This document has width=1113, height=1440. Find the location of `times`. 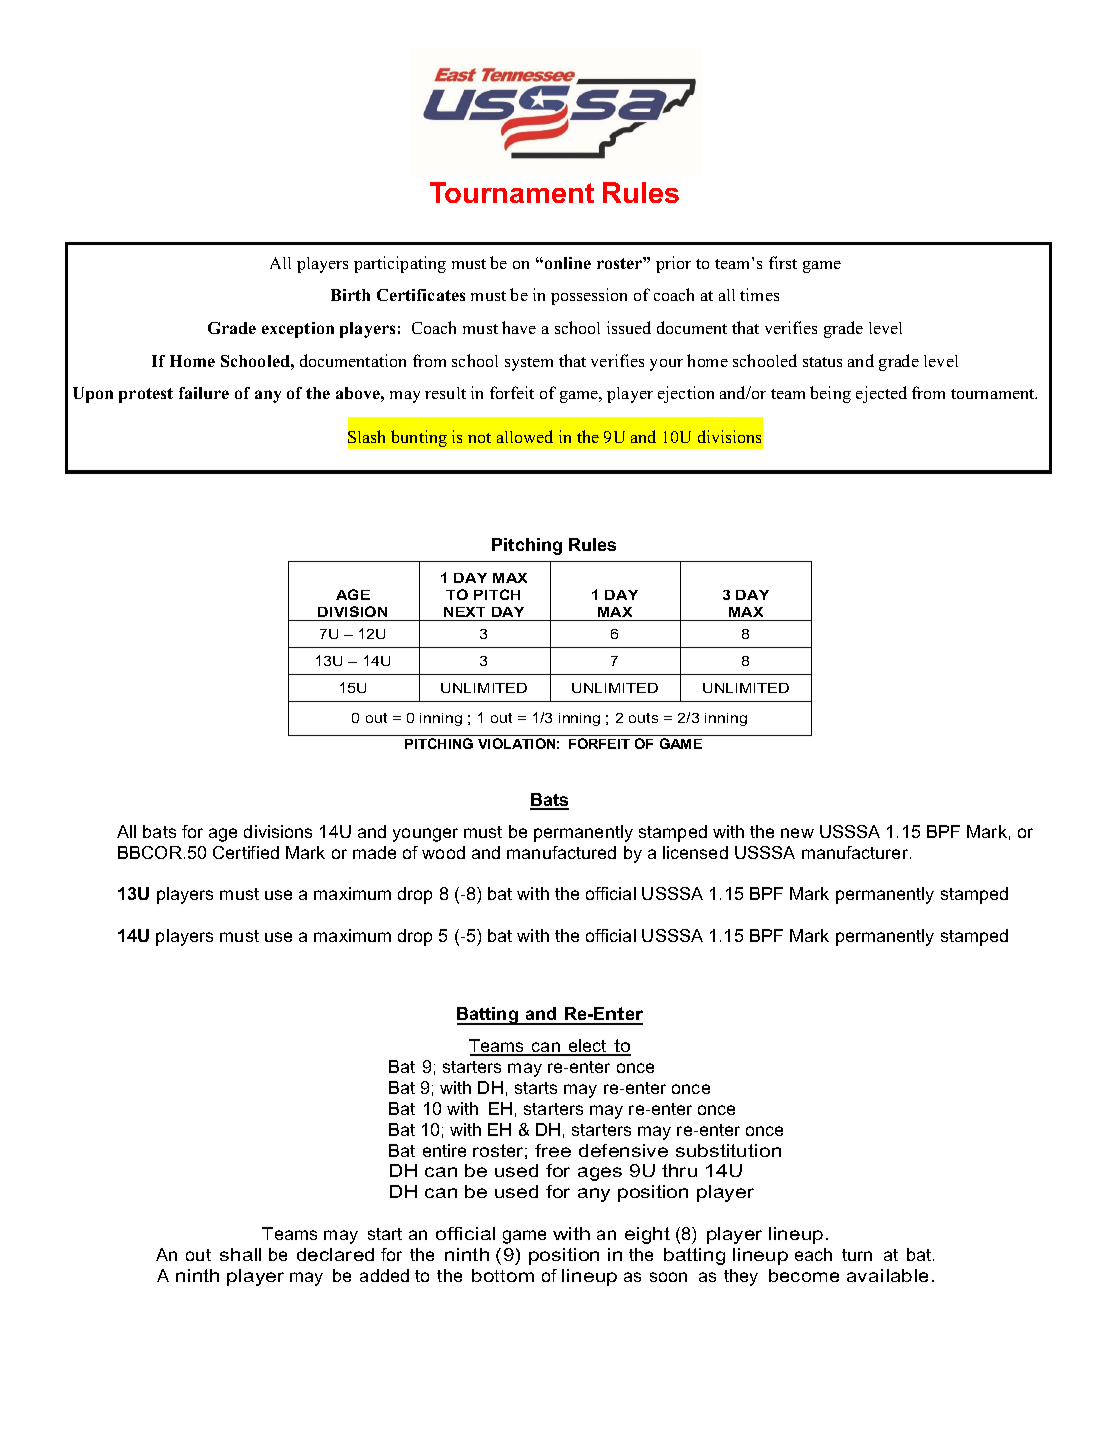

times is located at coordinates (759, 294).
